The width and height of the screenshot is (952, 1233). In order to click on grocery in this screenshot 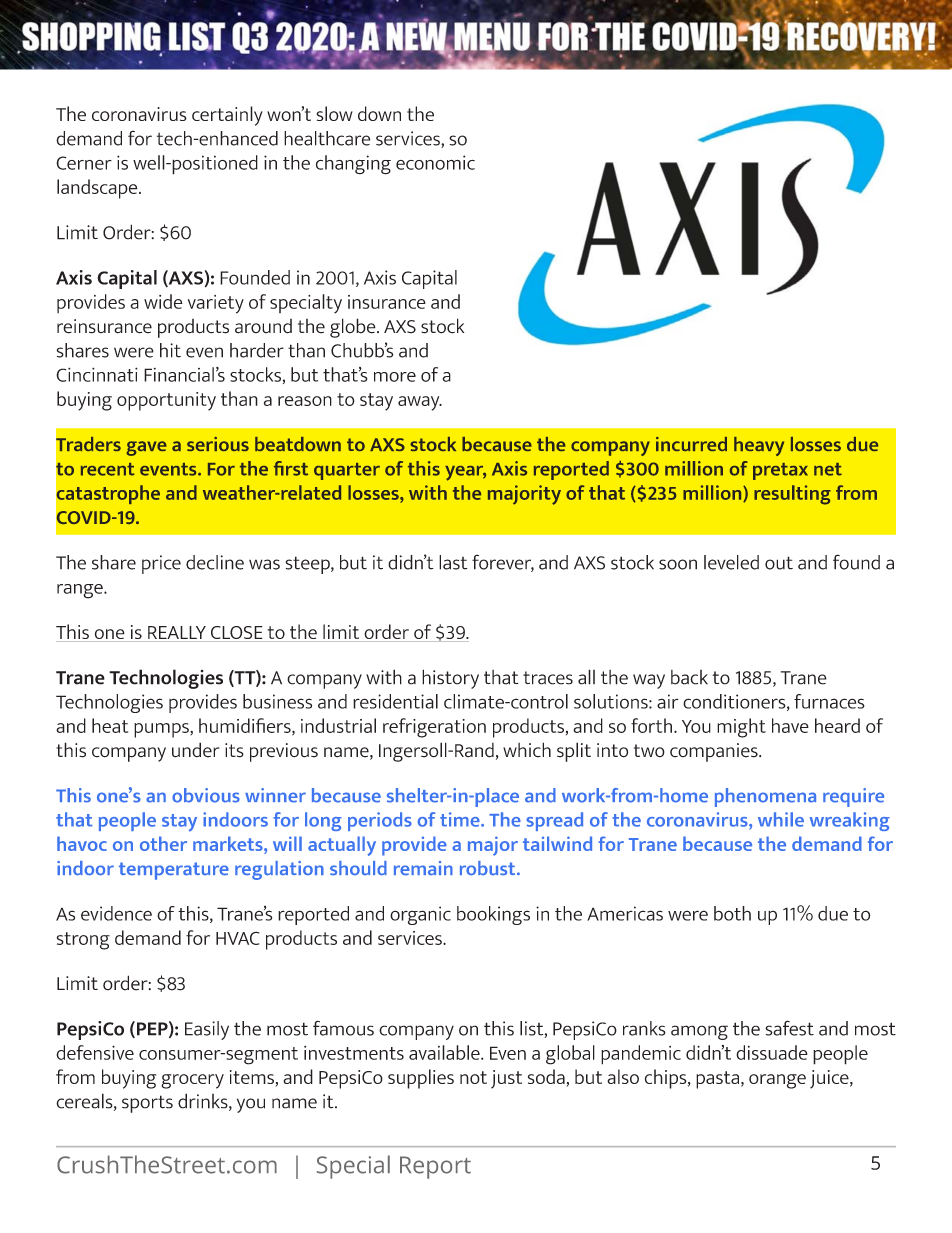, I will do `click(192, 1081)`.
